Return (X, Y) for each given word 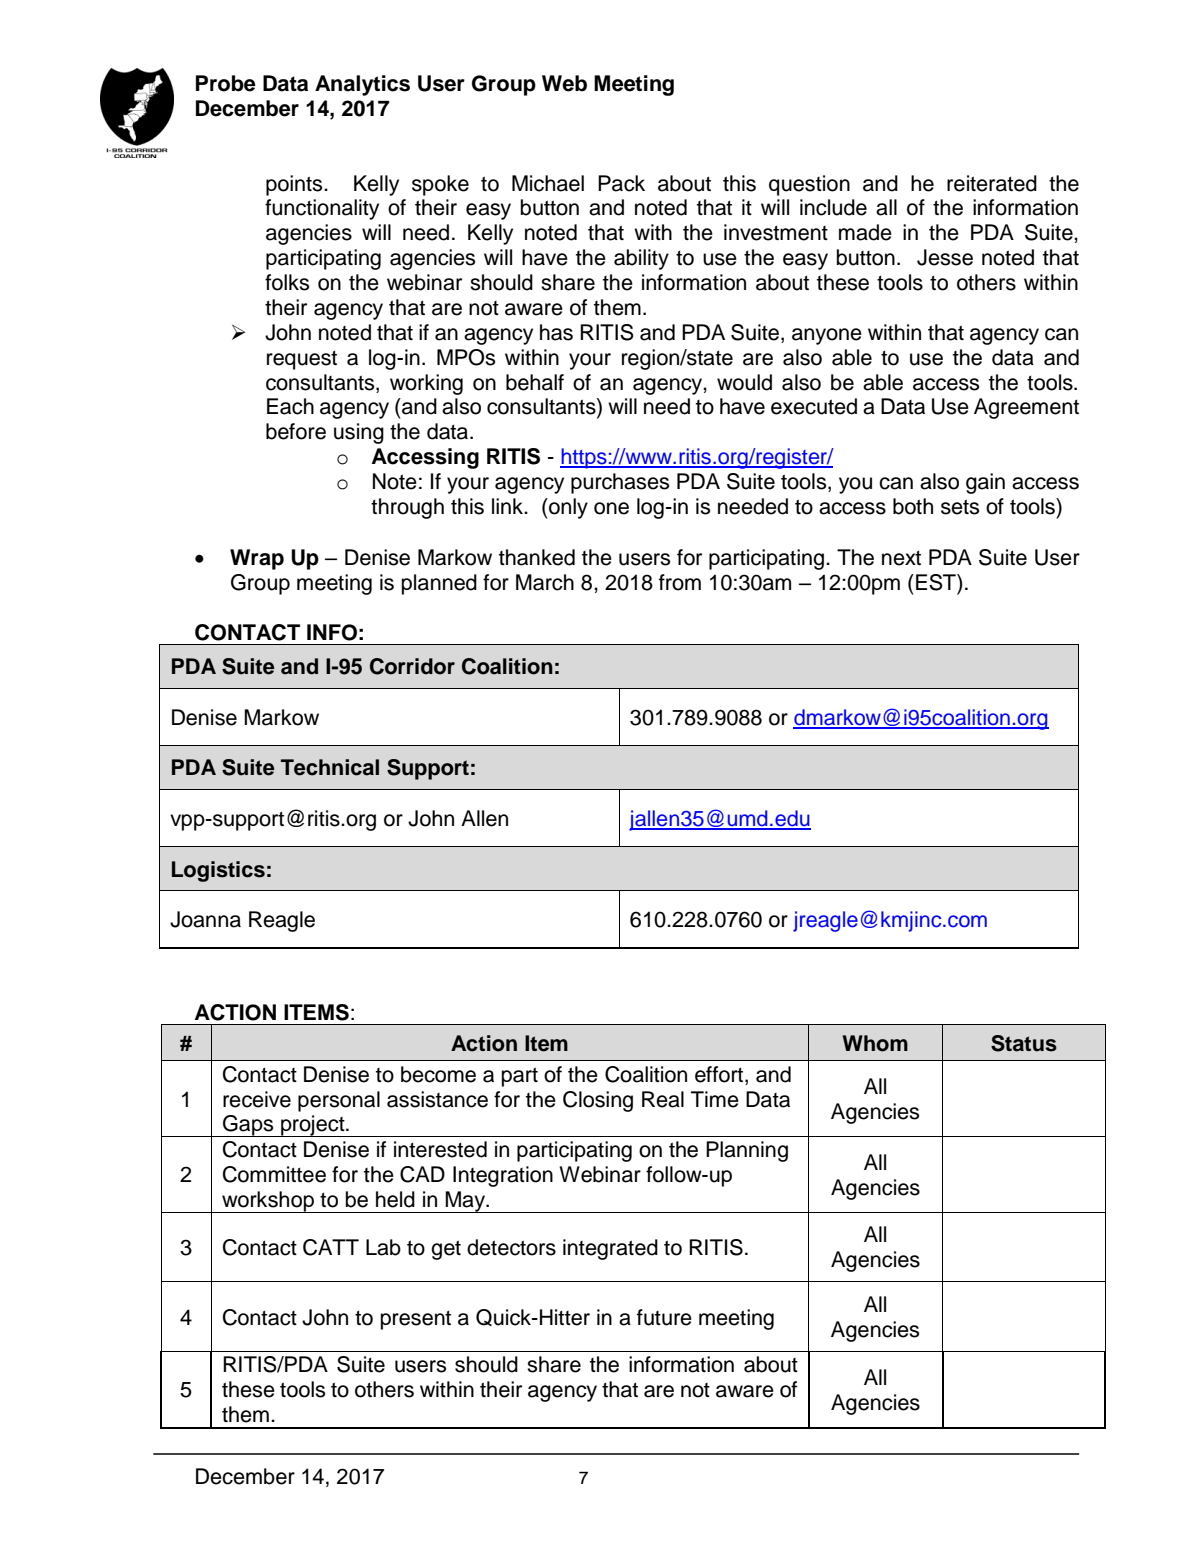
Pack (621, 183)
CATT (331, 1247)
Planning (747, 1151)
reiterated (992, 183)
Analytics (362, 85)
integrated (610, 1249)
